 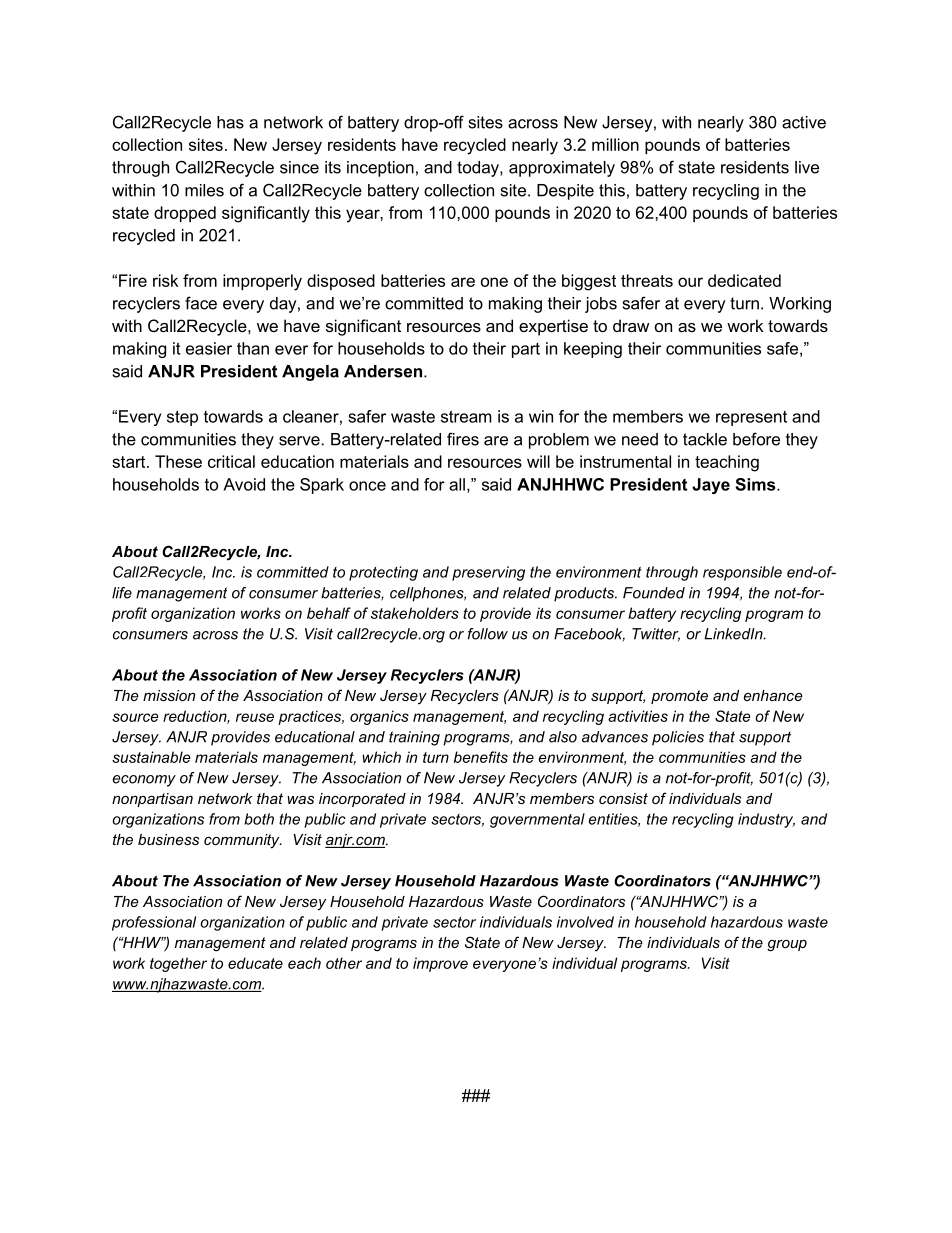 What do you see at coordinates (244, 484) in the screenshot?
I see `Avoid` at bounding box center [244, 484].
